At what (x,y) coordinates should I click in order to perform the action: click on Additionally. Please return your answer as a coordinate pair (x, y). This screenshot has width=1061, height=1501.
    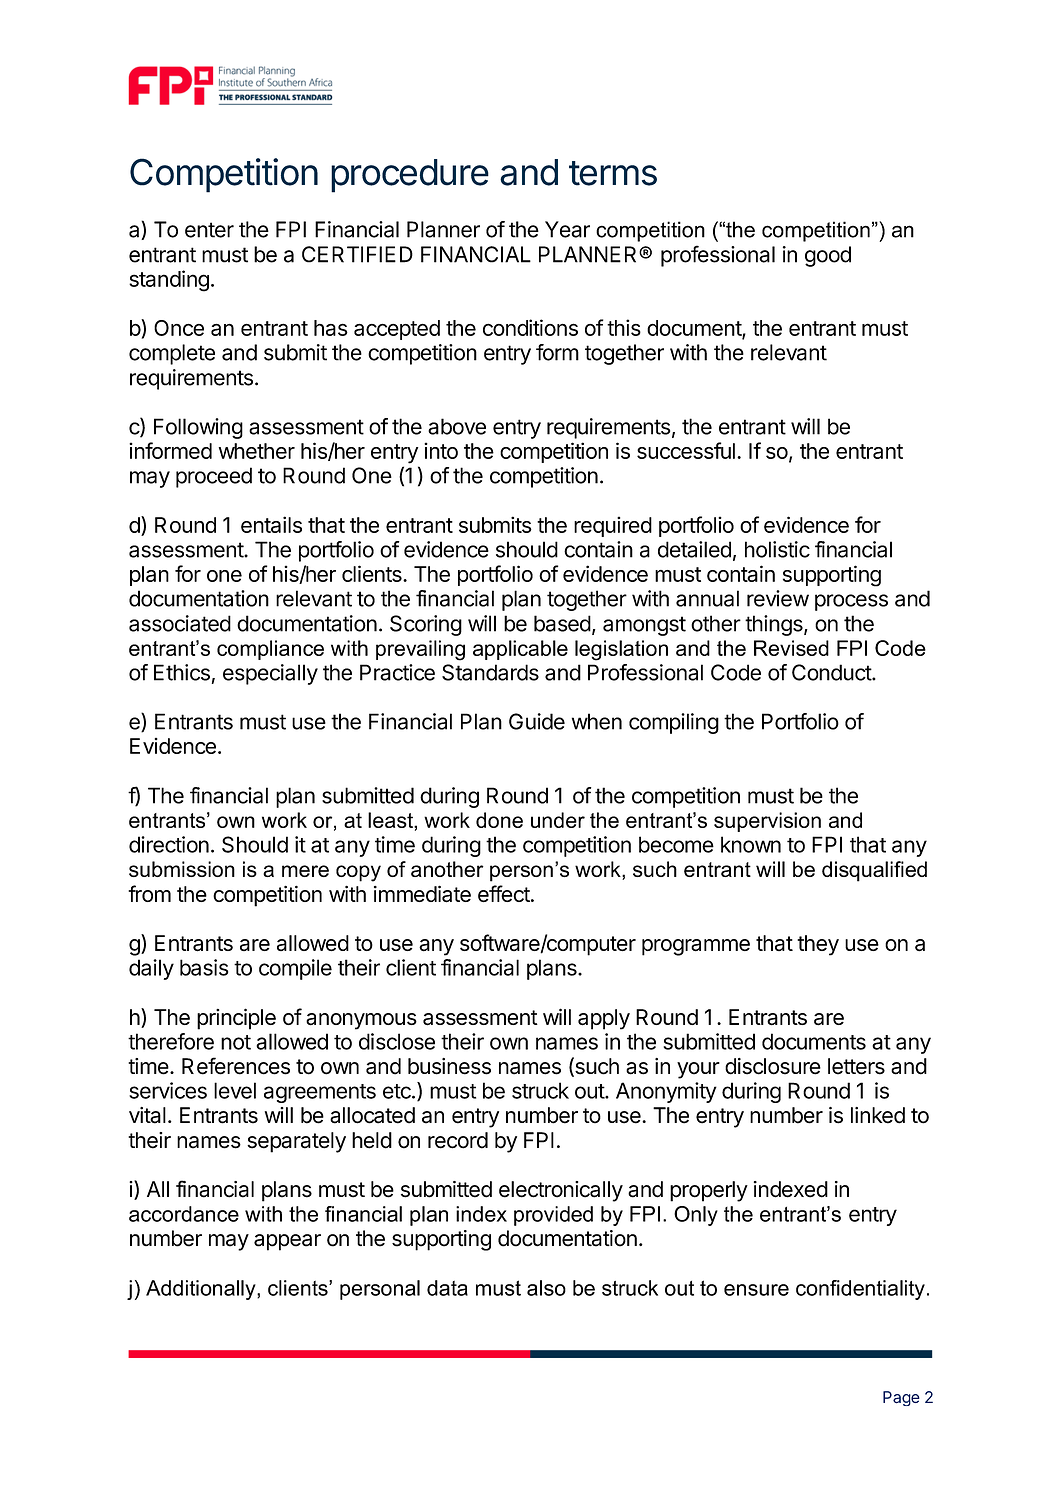
    Looking at the image, I should click on (202, 1290).
